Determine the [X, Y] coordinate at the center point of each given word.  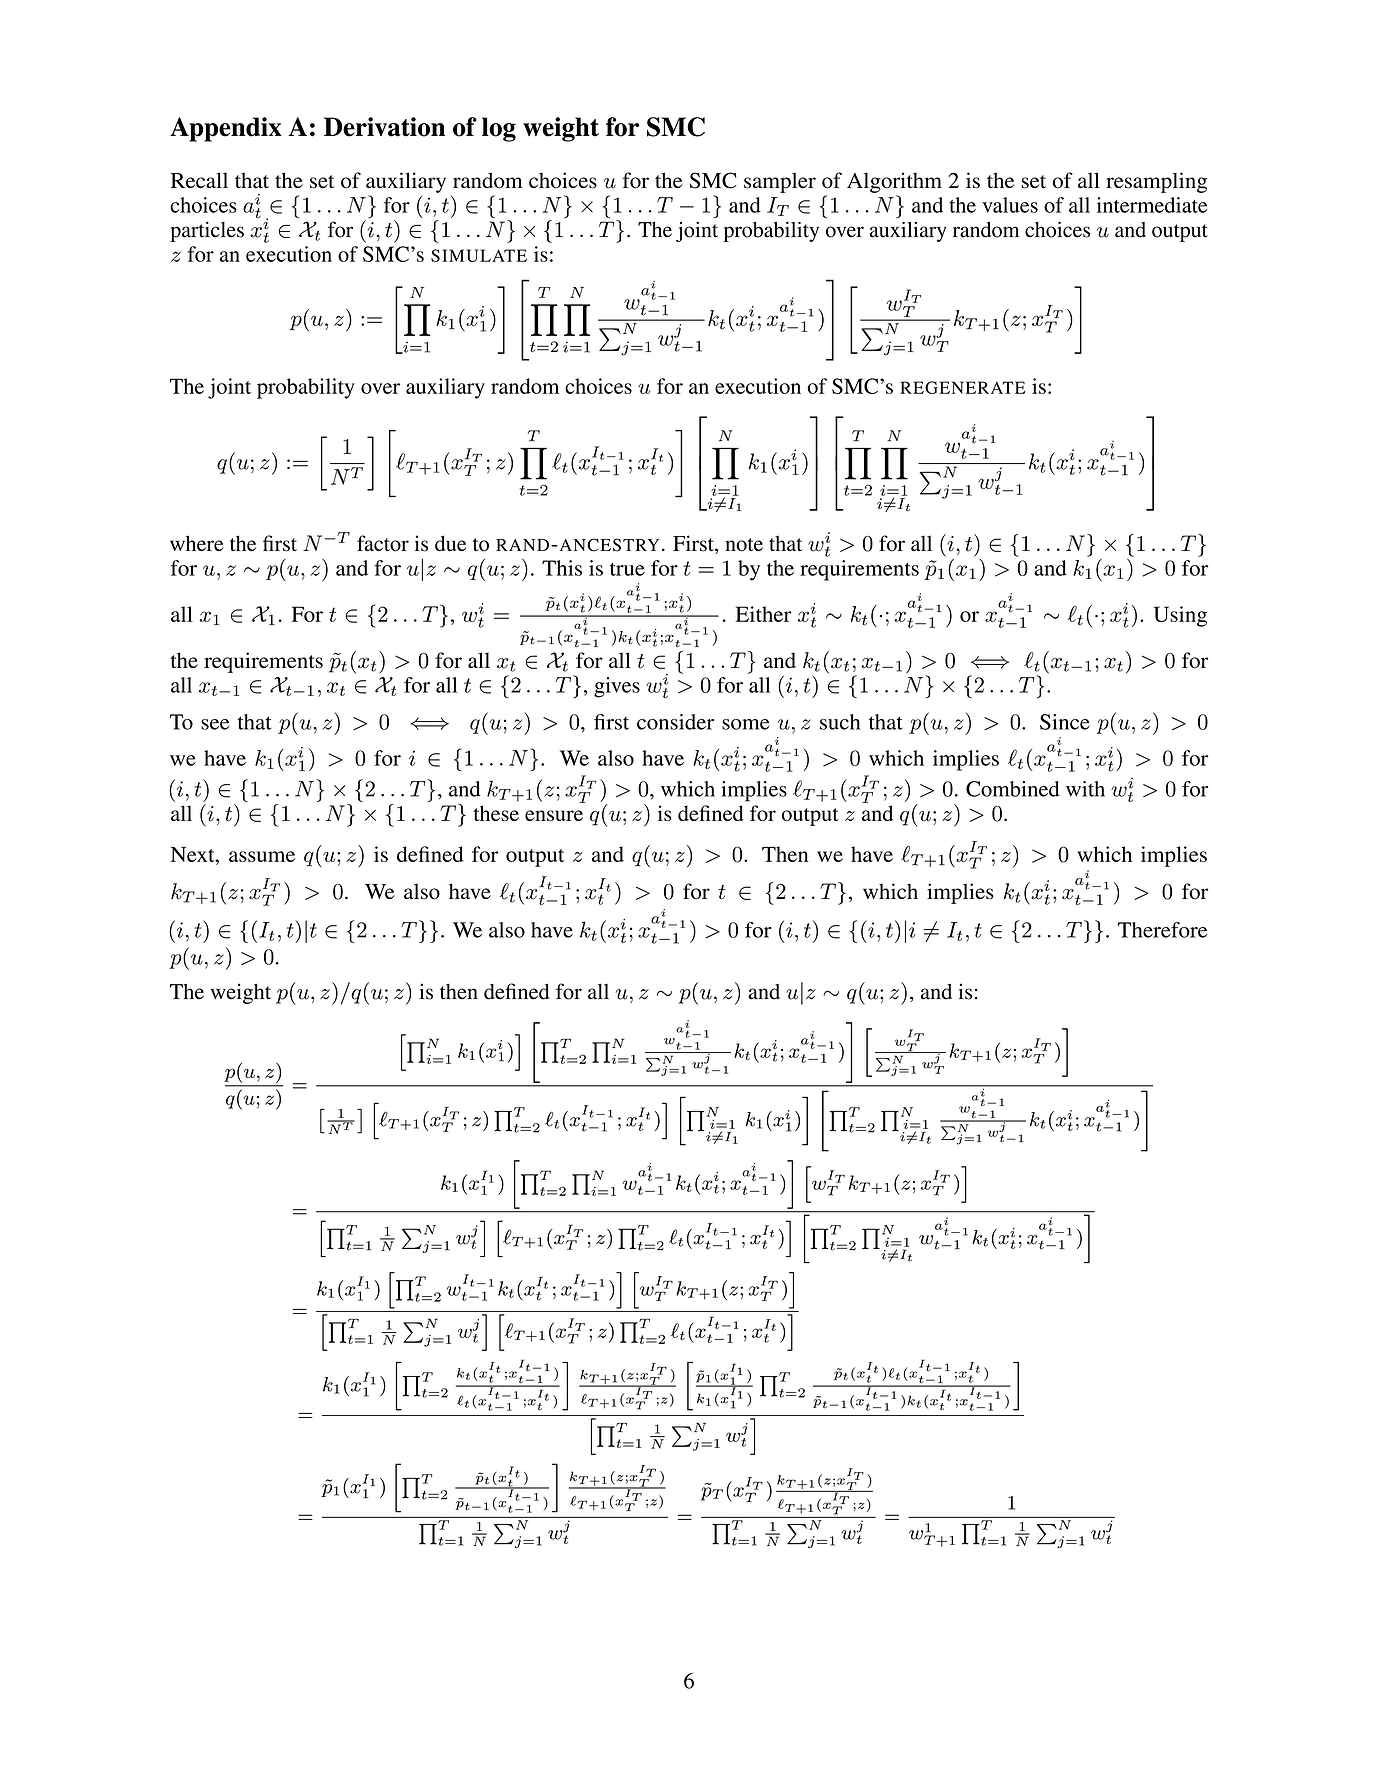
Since [1065, 722]
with [1085, 789]
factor [383, 543]
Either [763, 614]
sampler [780, 182]
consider [675, 722]
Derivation [384, 127]
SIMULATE [479, 255]
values [1010, 205]
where [197, 543]
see [215, 724]
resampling [1156, 182]
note [744, 545]
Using [1180, 616]
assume [262, 856]
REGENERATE [962, 387]
